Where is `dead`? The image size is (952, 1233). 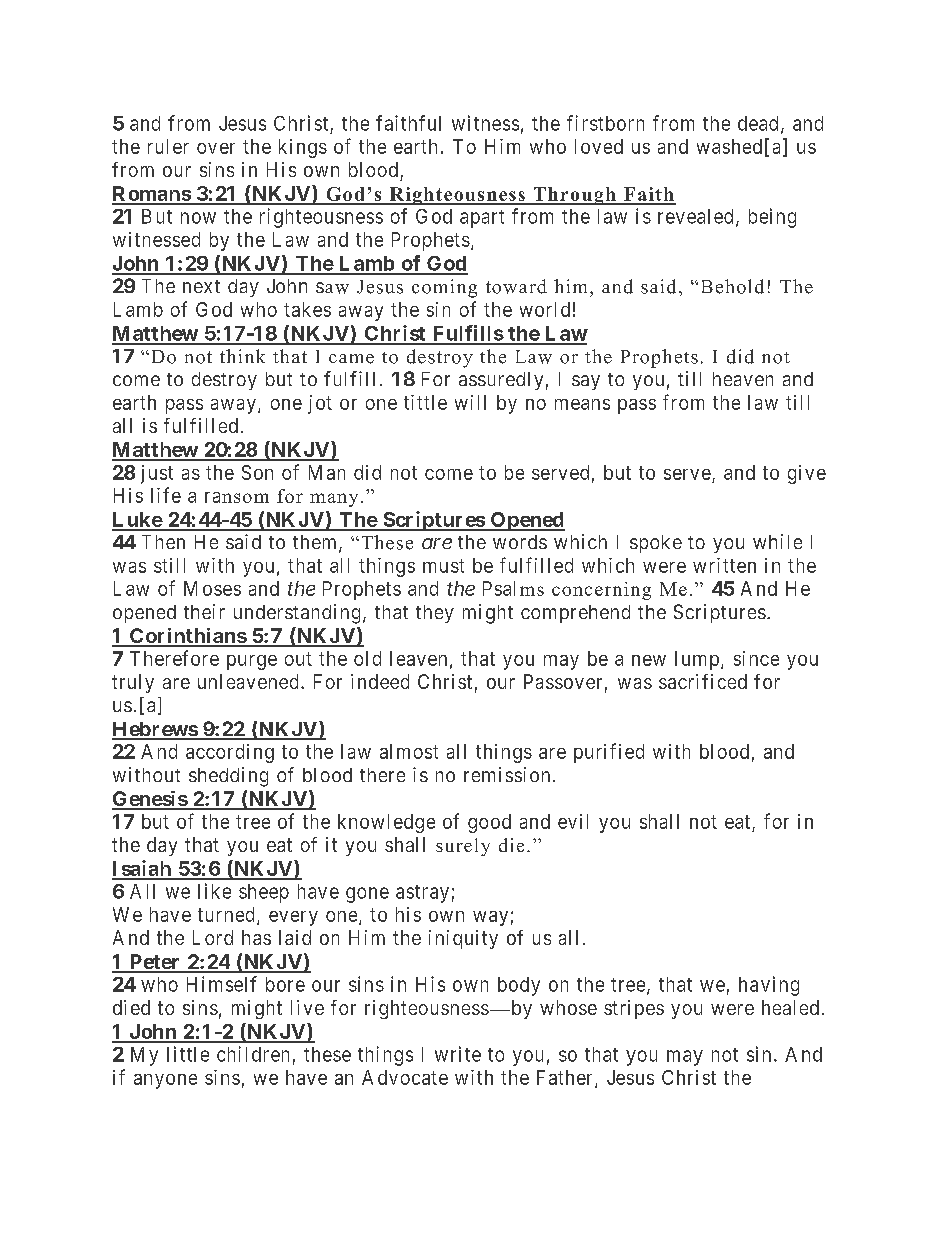 dead is located at coordinates (758, 123).
